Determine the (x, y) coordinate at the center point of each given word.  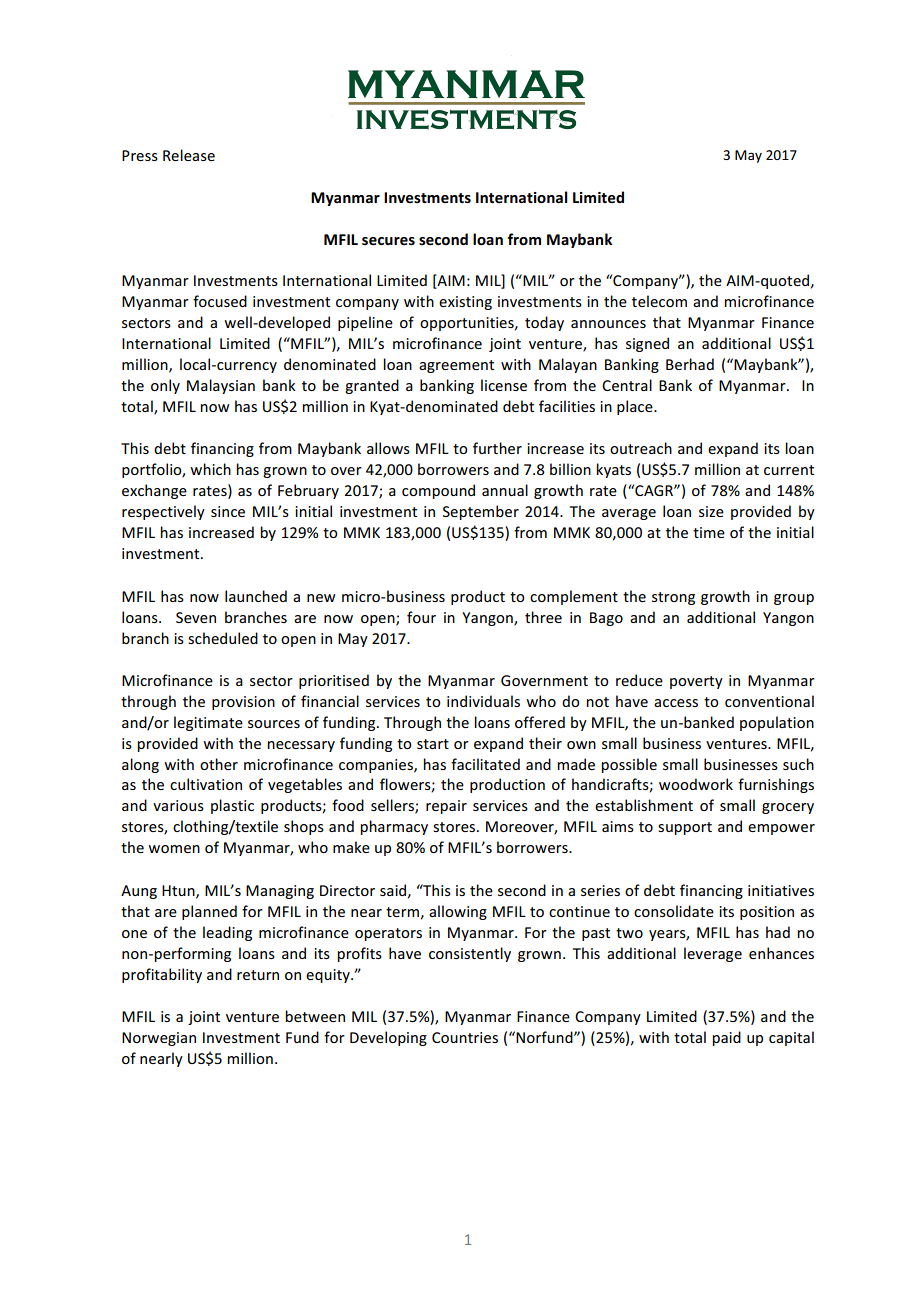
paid (726, 1038)
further (497, 448)
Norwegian (159, 1039)
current (789, 470)
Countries (465, 1037)
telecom (659, 301)
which (210, 469)
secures (388, 241)
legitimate (208, 723)
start (433, 744)
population (777, 723)
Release (189, 155)
